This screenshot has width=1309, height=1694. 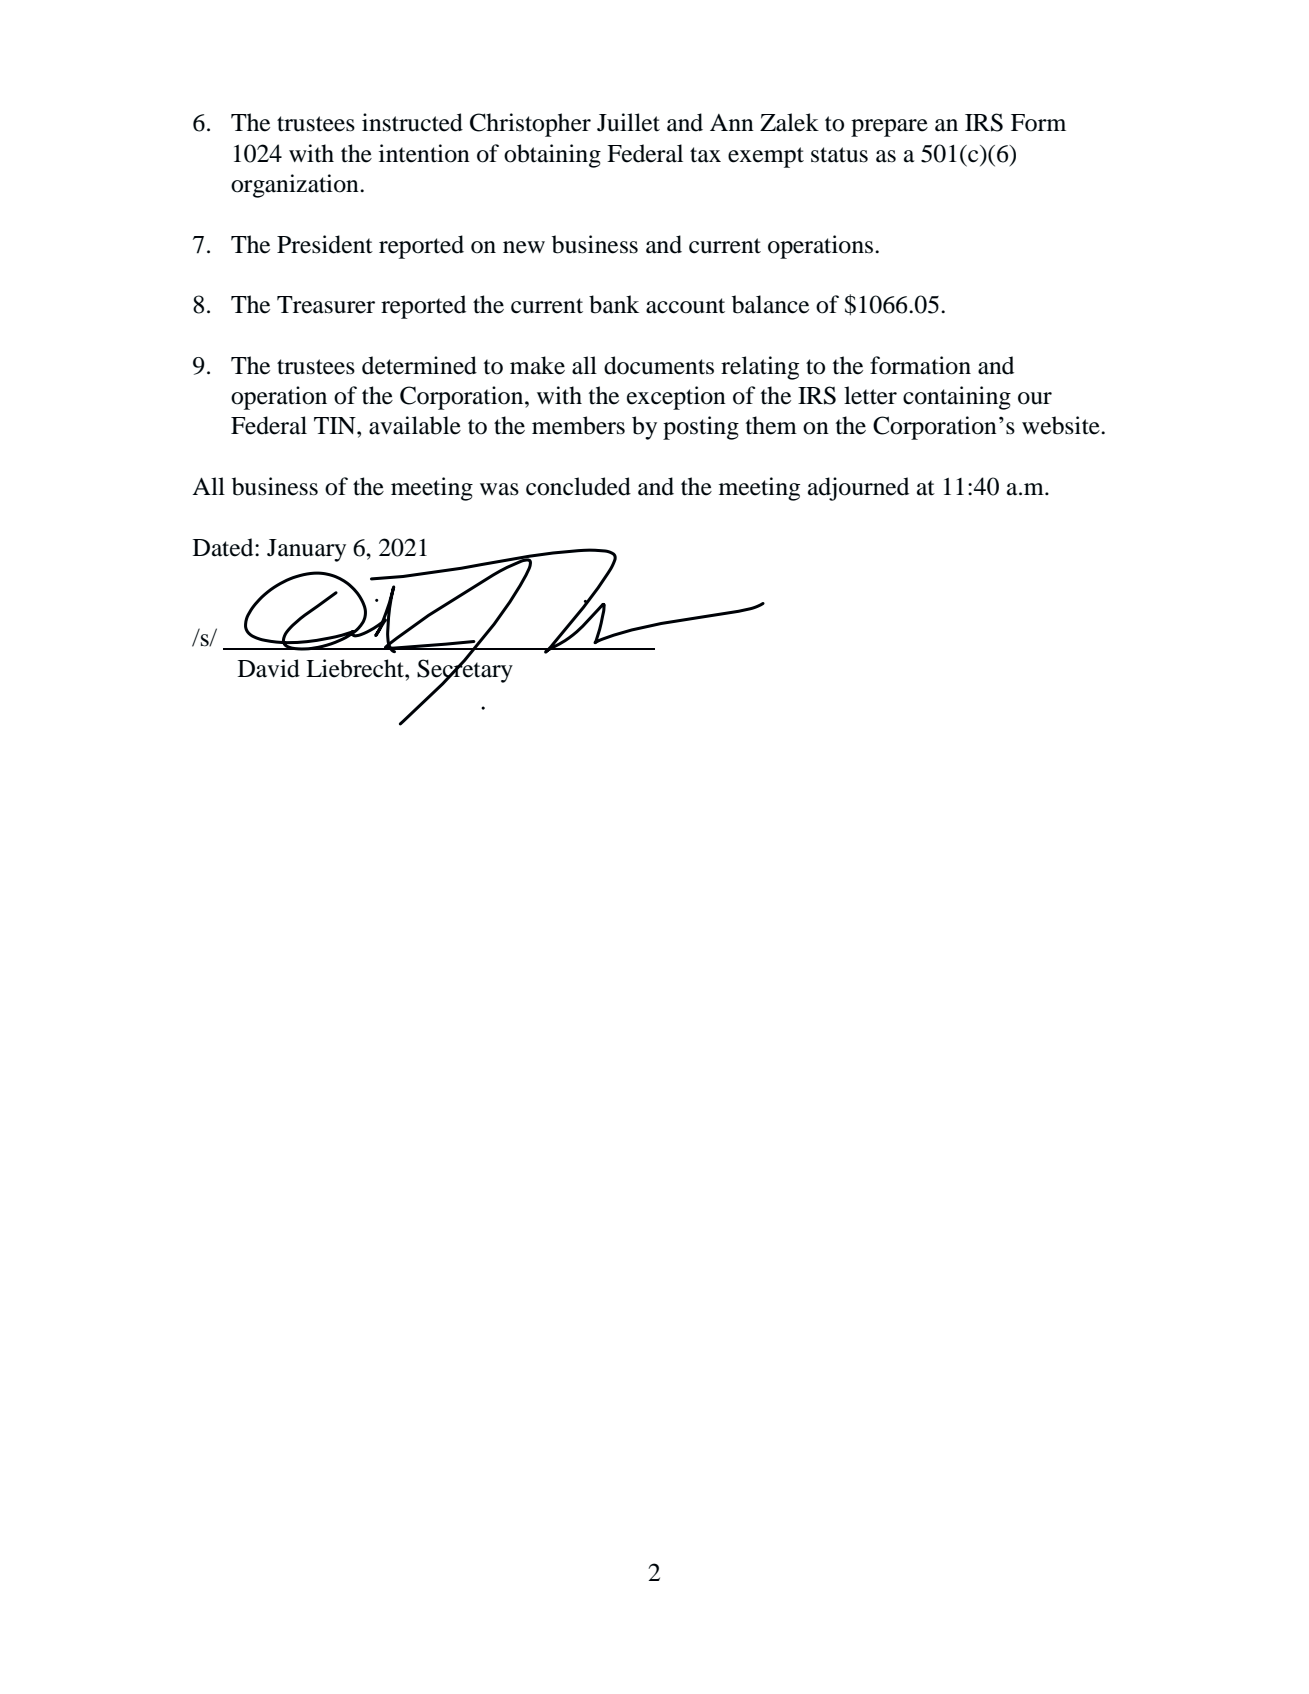 What do you see at coordinates (705, 155) in the screenshot?
I see `tax` at bounding box center [705, 155].
